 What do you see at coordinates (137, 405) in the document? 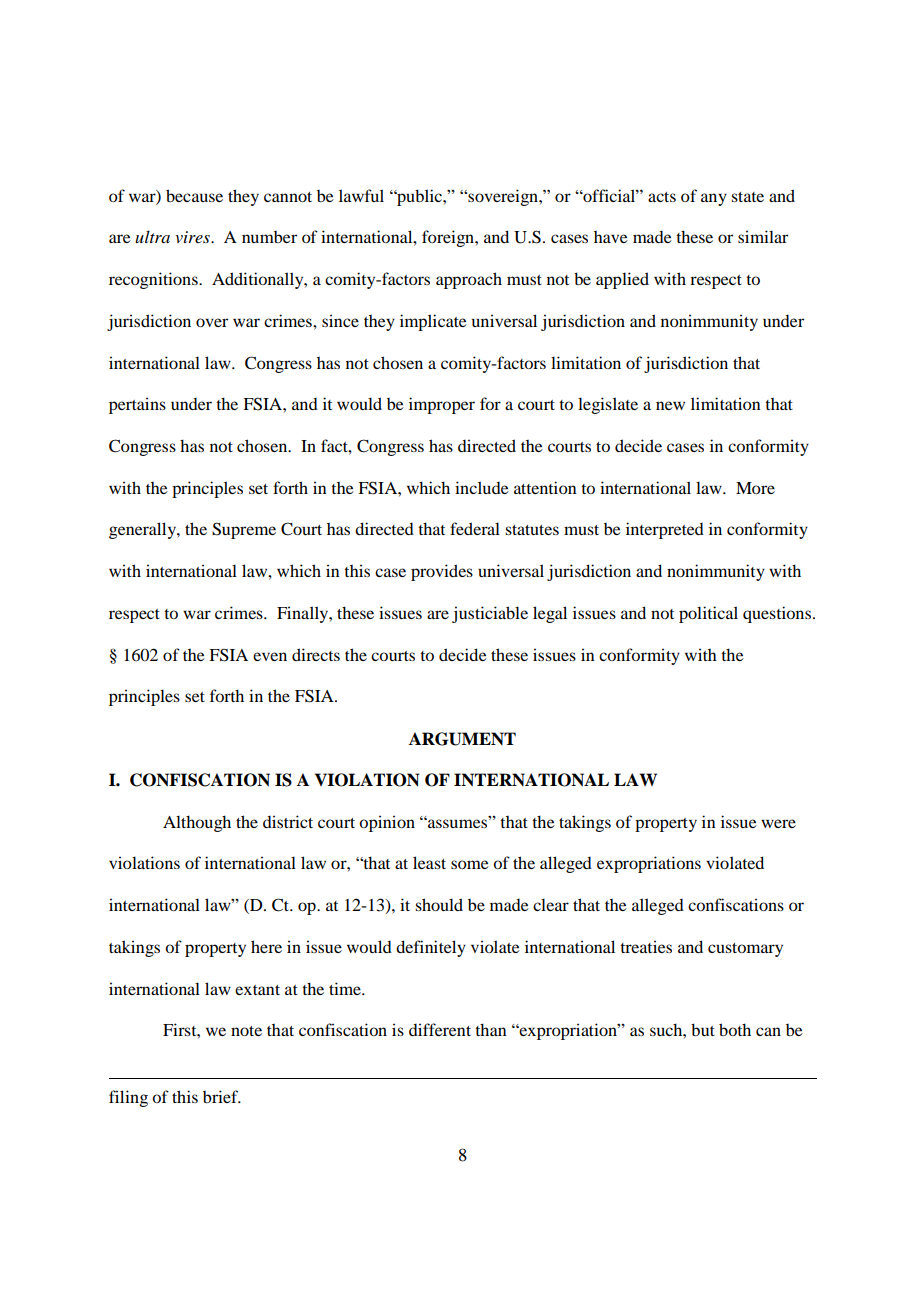
I see `pertains` at bounding box center [137, 405].
